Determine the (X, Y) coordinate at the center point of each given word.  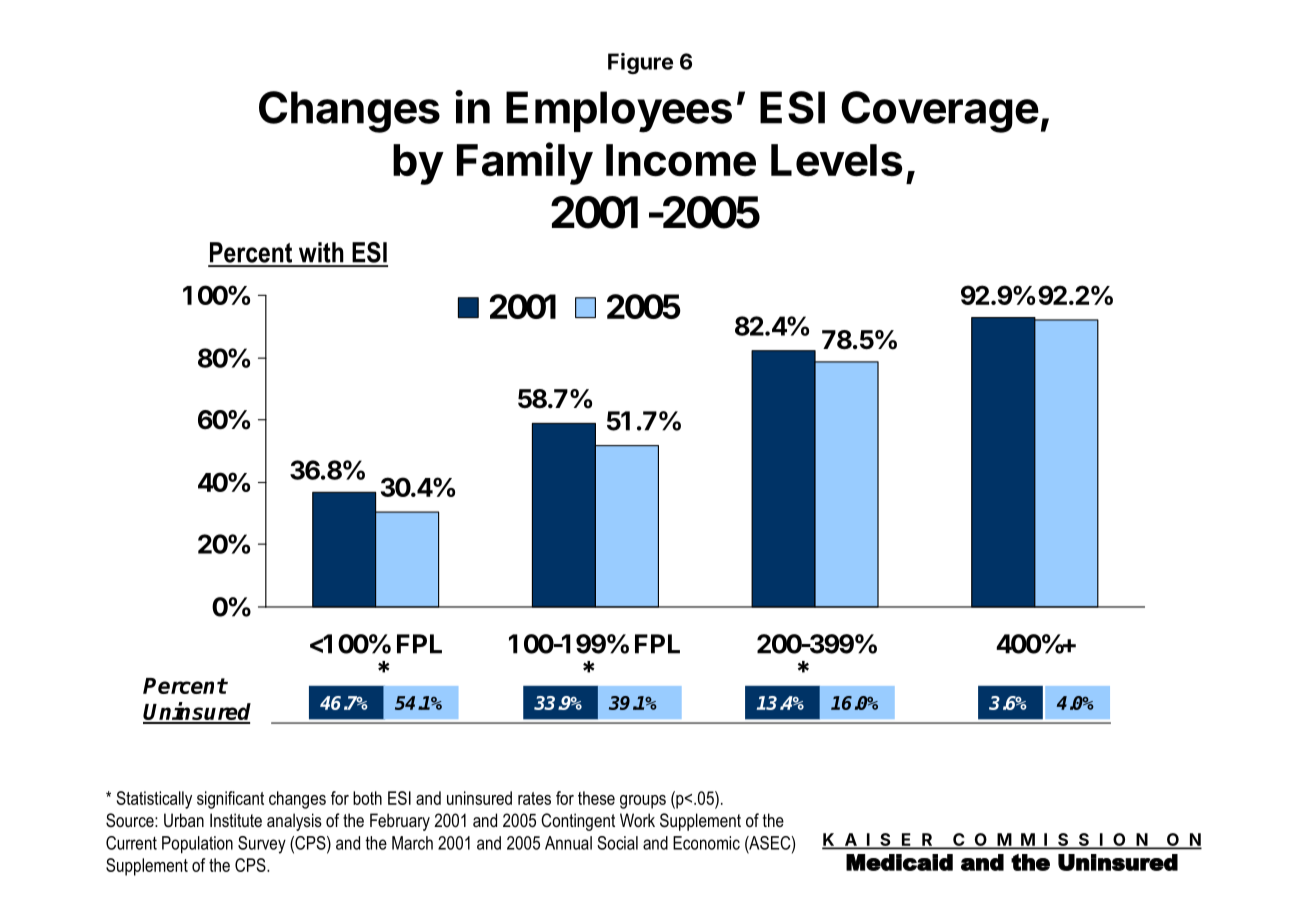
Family (525, 163)
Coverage (940, 112)
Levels (837, 160)
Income (681, 160)
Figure (640, 63)
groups (643, 802)
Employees (619, 112)
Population (197, 845)
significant (230, 800)
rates (534, 798)
